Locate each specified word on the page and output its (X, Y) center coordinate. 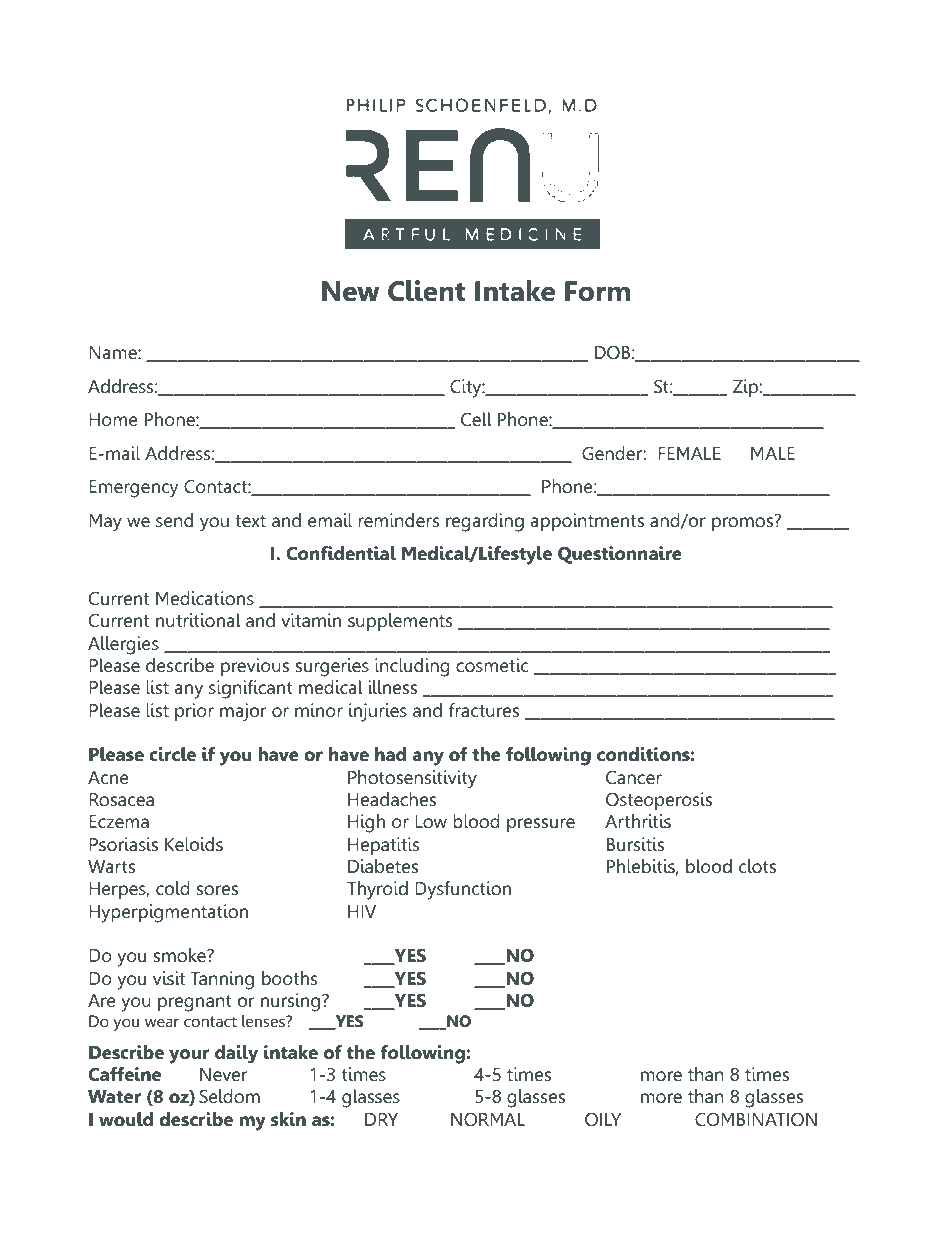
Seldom (229, 1096)
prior (194, 712)
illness (392, 687)
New (351, 291)
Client (426, 291)
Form (597, 291)
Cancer (634, 777)
